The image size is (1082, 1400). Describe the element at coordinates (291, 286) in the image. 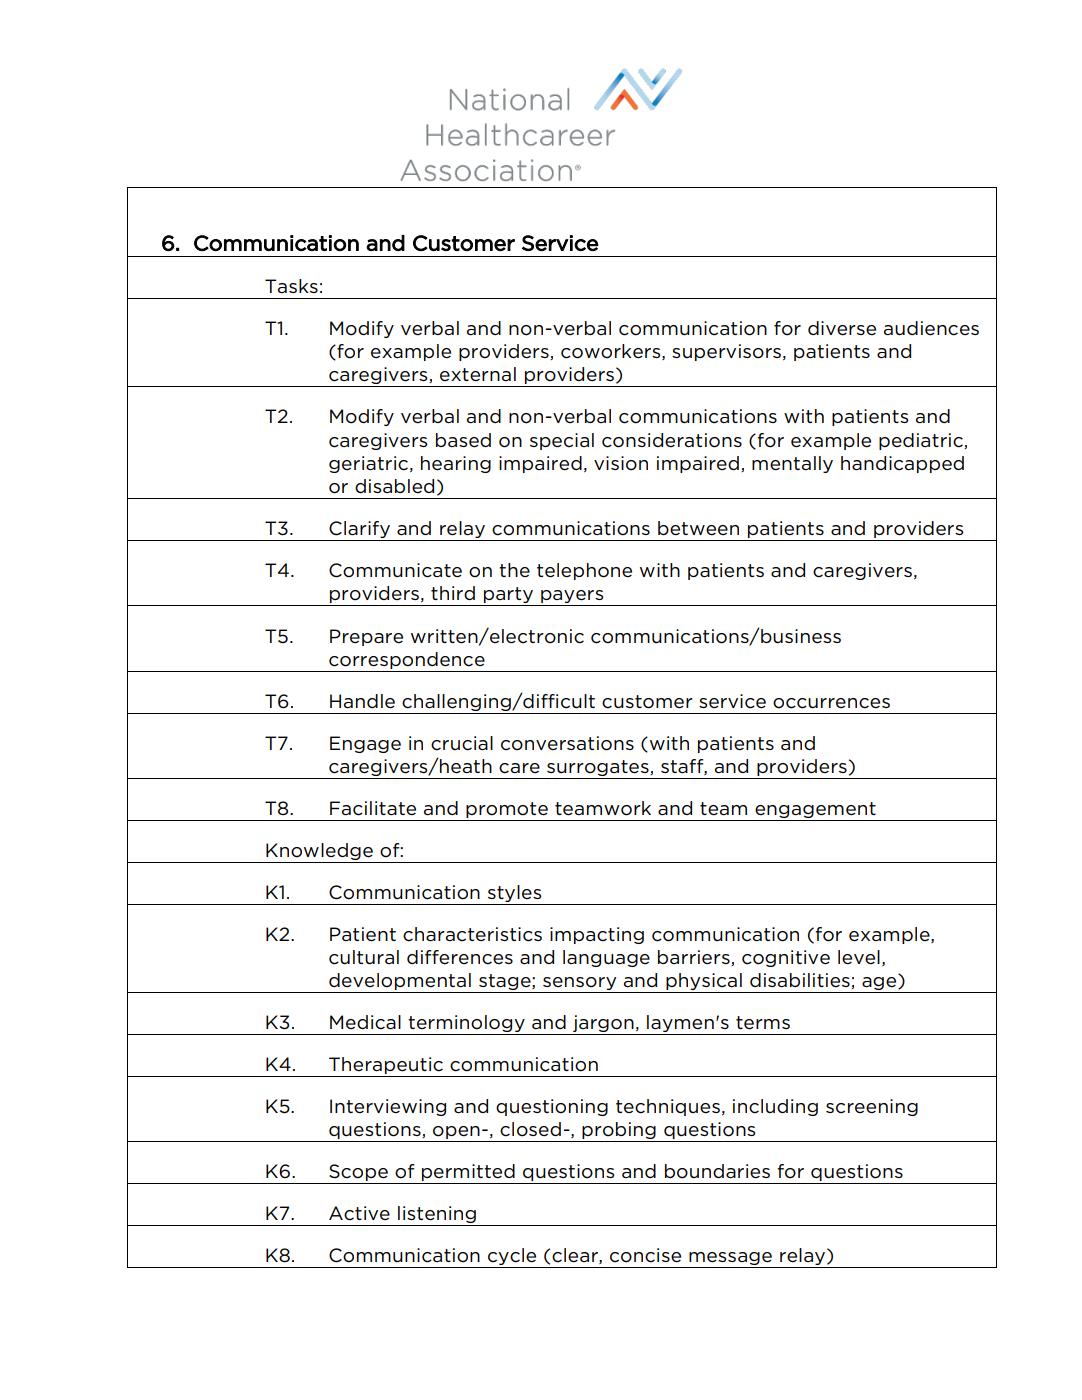

I see `Tasks` at that location.
